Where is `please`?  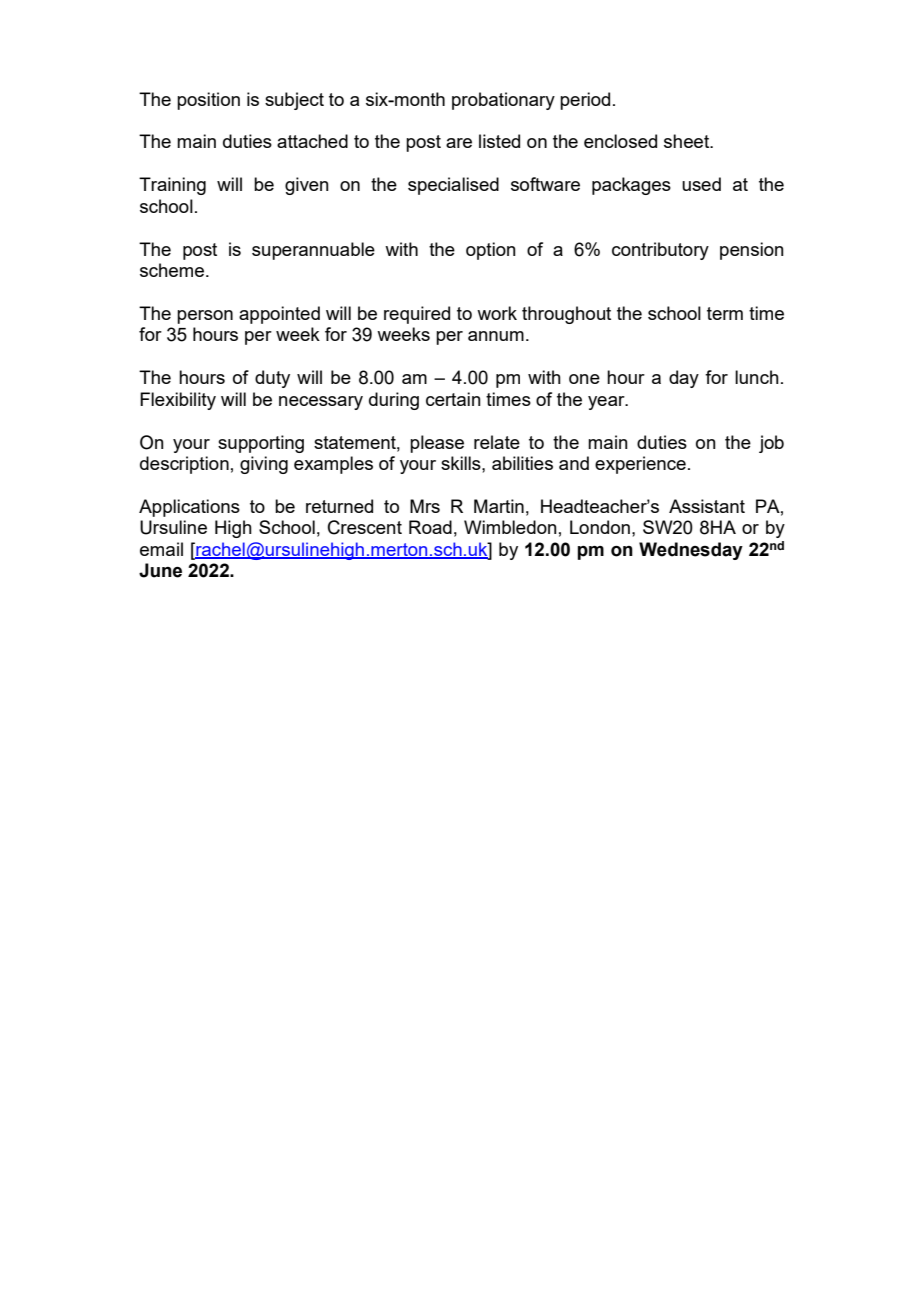
please is located at coordinates (437, 444).
